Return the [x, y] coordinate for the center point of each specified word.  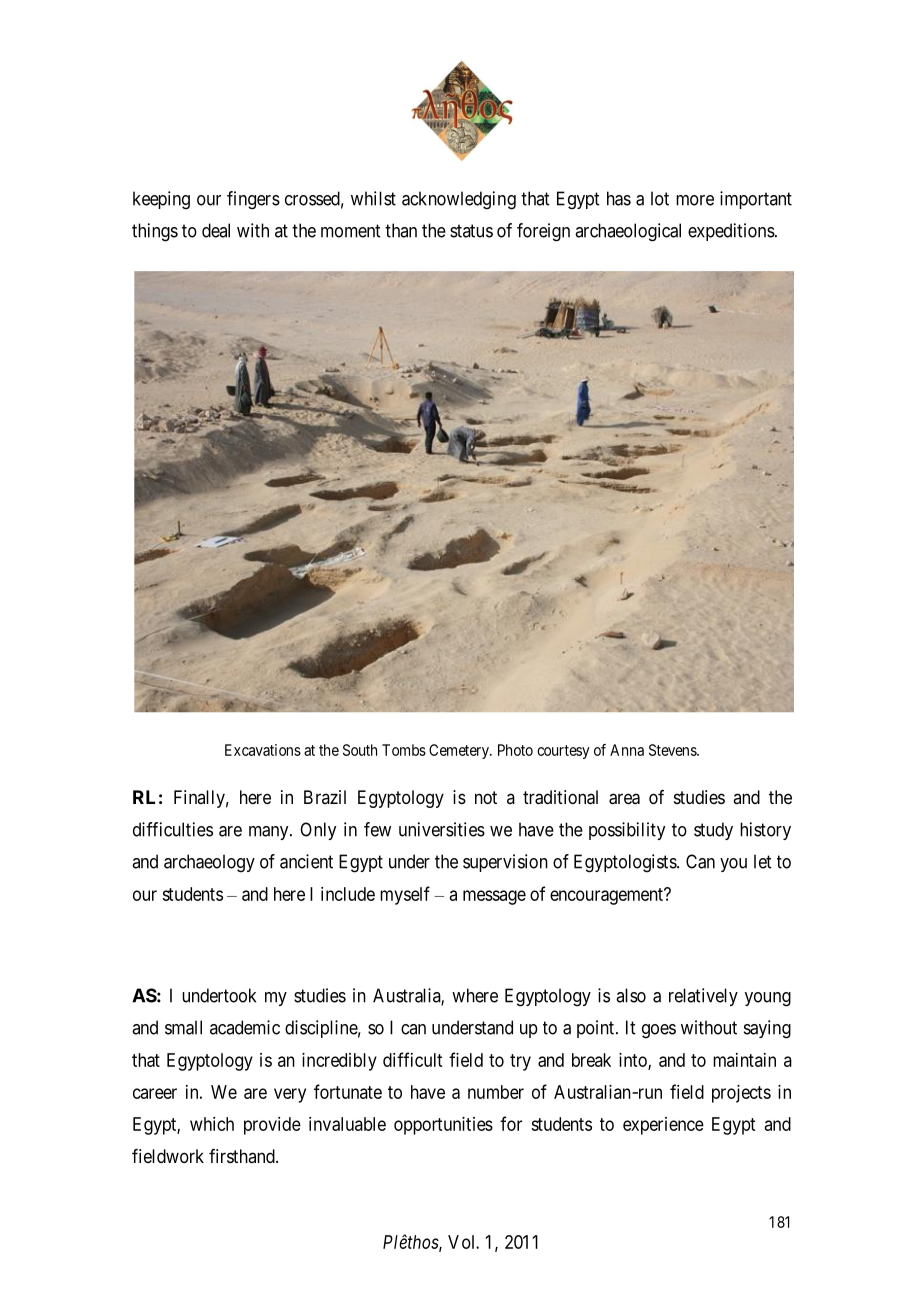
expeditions [731, 232]
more [695, 200]
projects [741, 1094]
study [713, 831]
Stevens [673, 750]
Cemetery [460, 751]
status [471, 231]
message [494, 897]
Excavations [263, 750]
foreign [543, 232]
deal [216, 230]
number [496, 1092]
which [212, 1124]
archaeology [209, 863]
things [155, 232]
